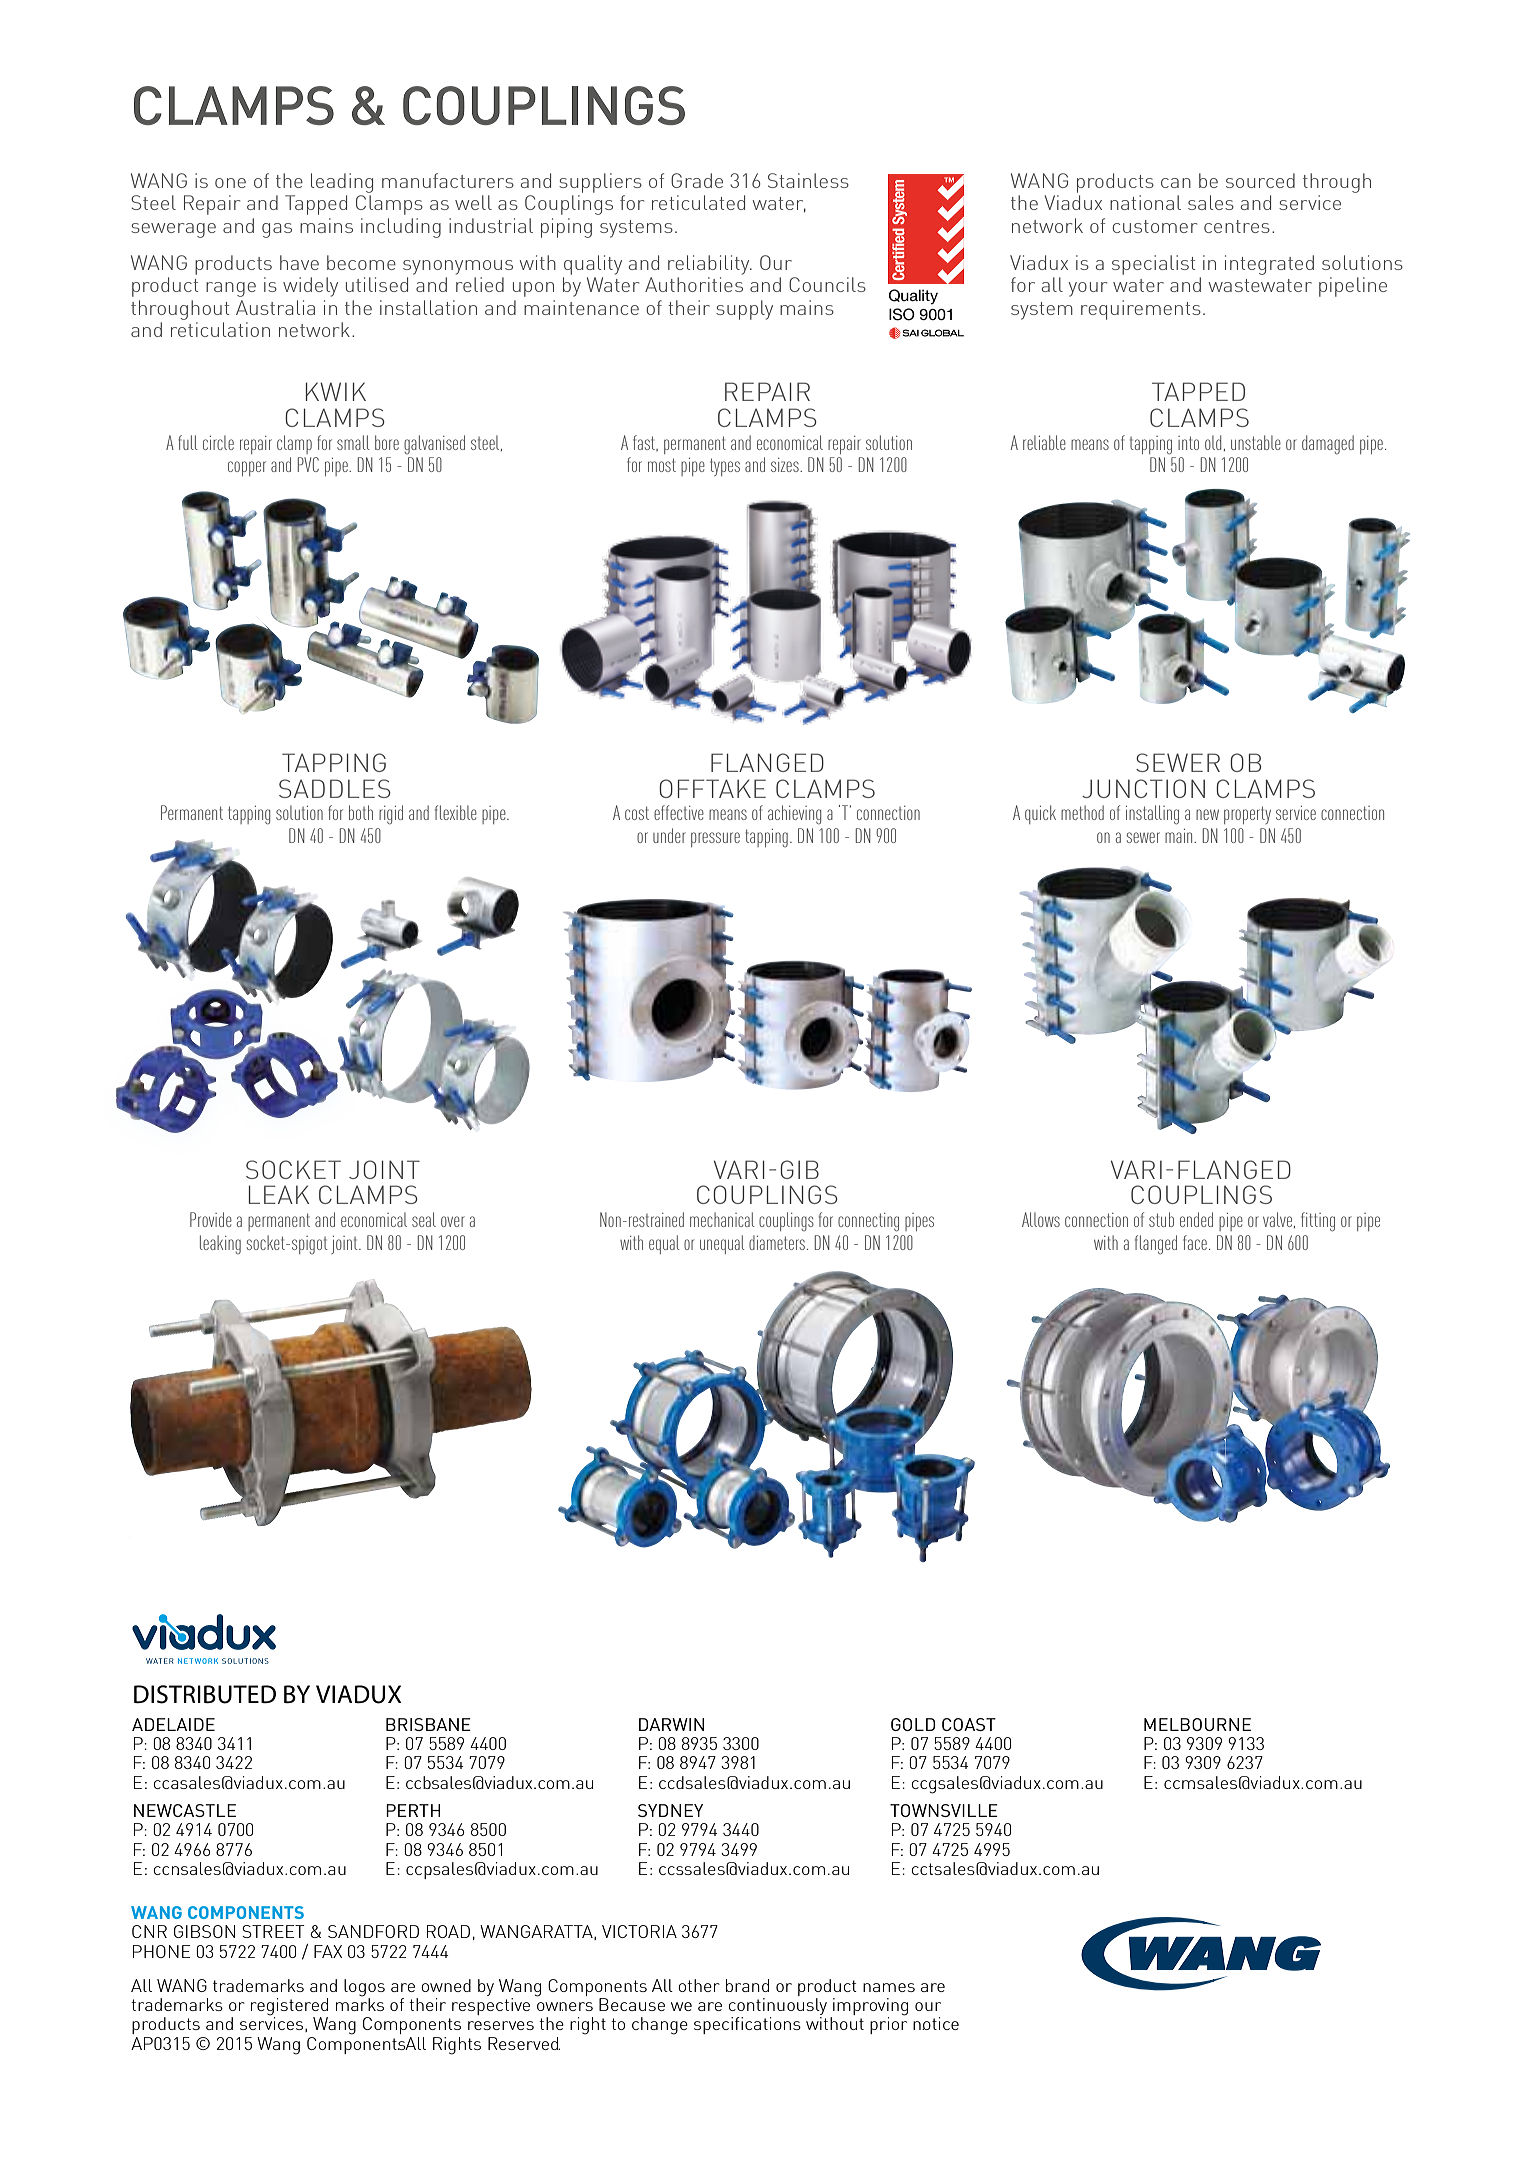 This document has height=2167, width=1533. I want to click on have, so click(299, 262).
